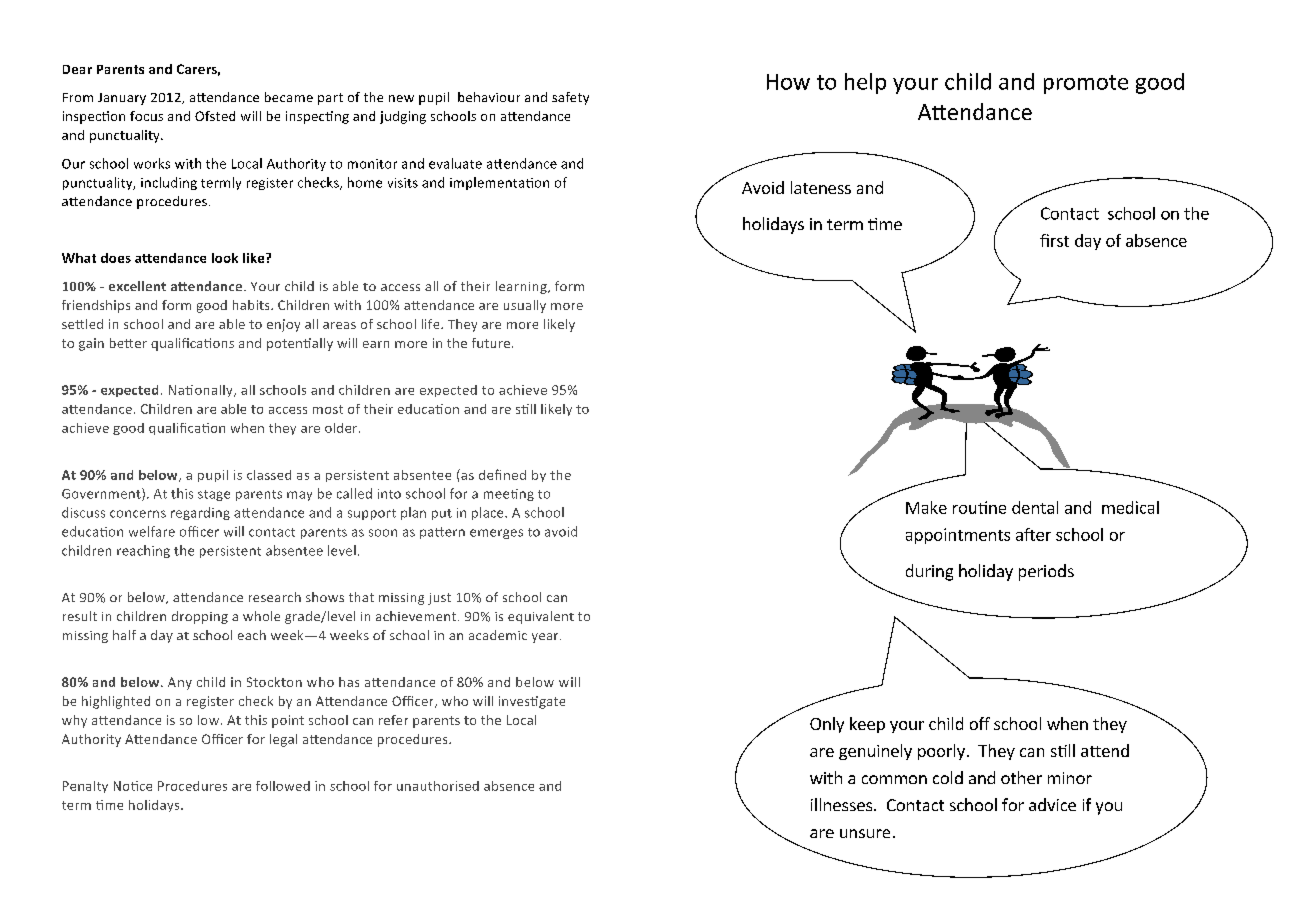 The image size is (1308, 924). I want to click on regarding, so click(200, 513).
